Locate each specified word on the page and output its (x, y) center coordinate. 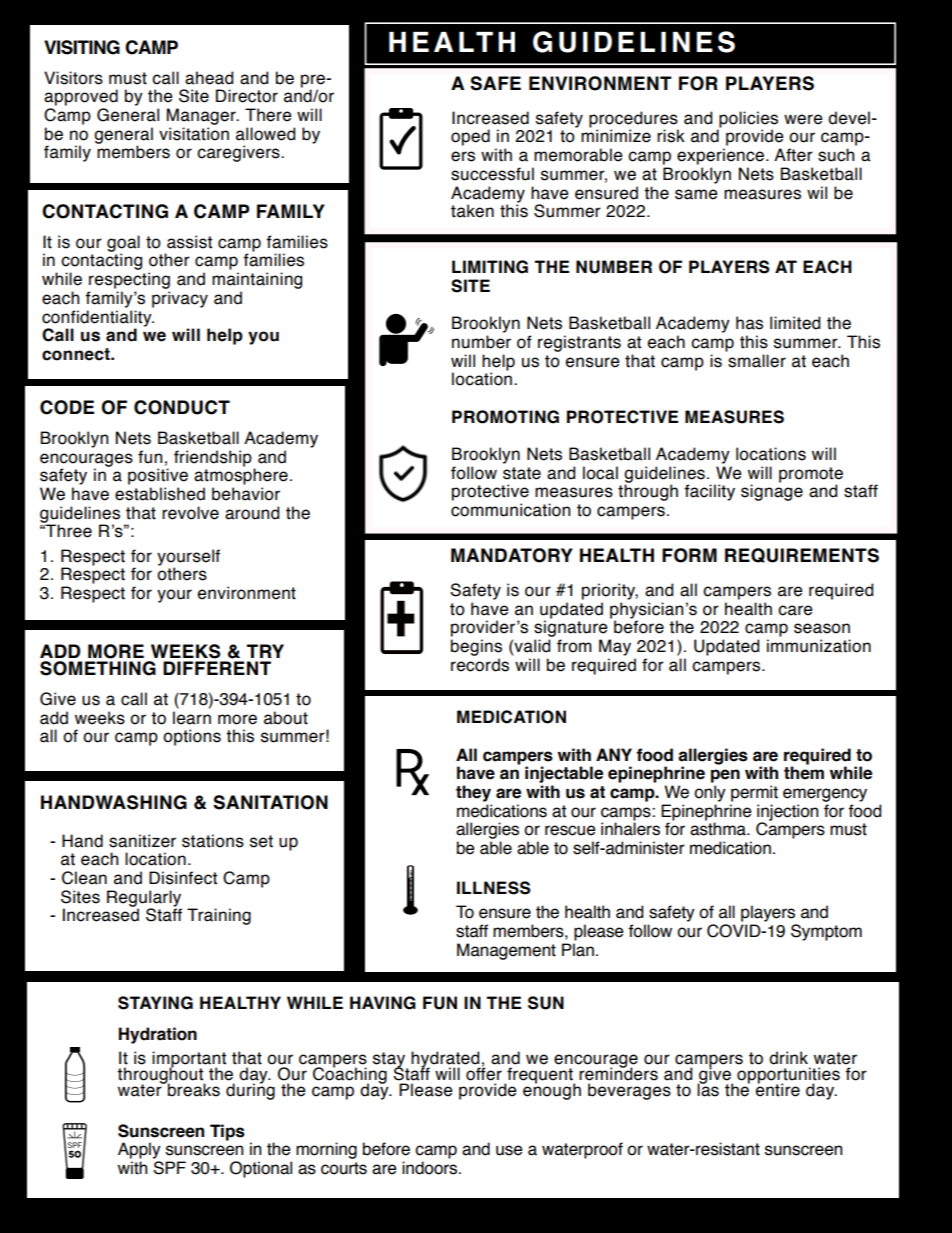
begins (476, 647)
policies (747, 120)
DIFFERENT (217, 668)
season (822, 628)
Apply (139, 1152)
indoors (431, 1168)
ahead (209, 78)
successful (492, 174)
